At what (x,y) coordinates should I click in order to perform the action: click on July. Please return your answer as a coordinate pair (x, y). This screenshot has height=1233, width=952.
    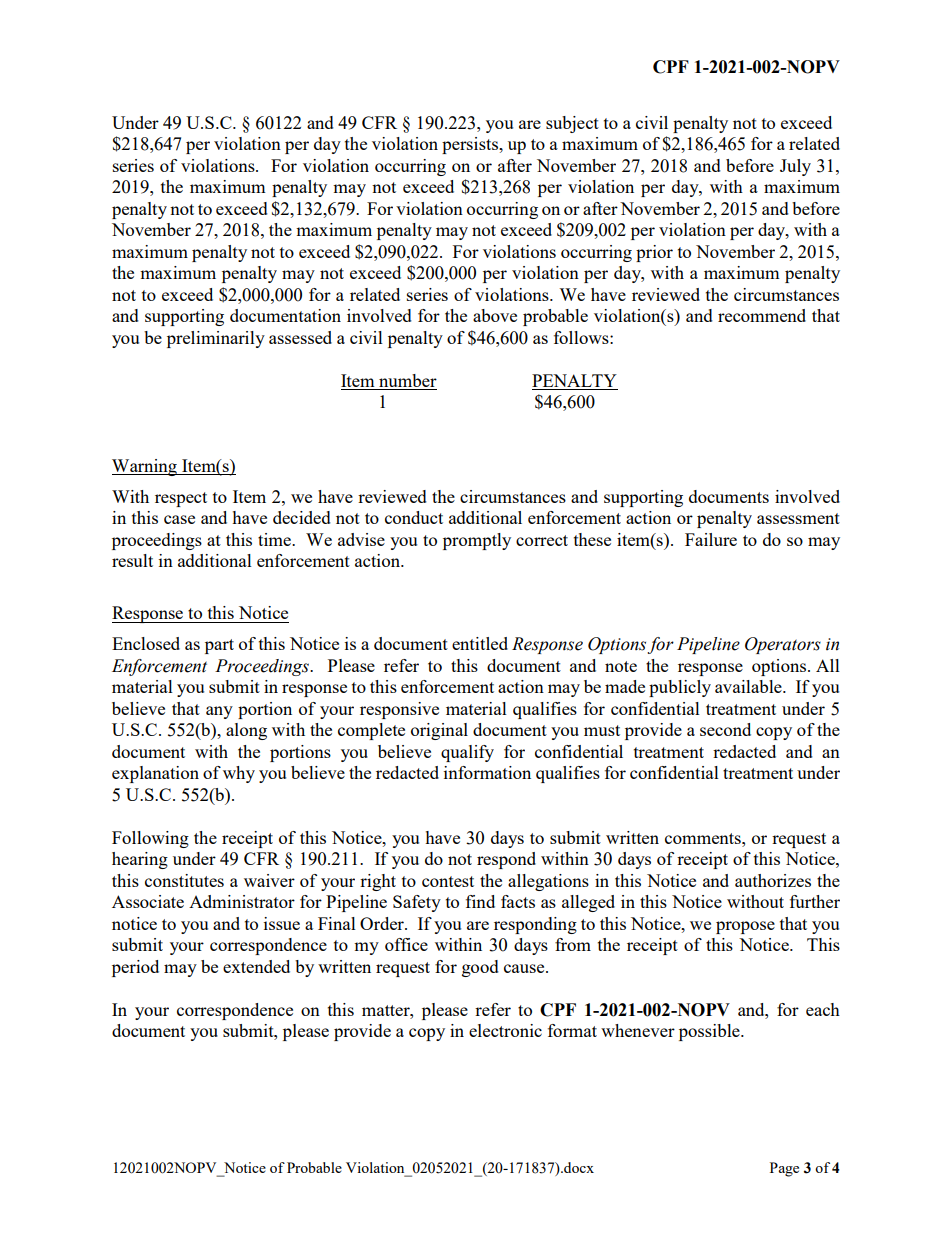
    Looking at the image, I should click on (795, 167).
